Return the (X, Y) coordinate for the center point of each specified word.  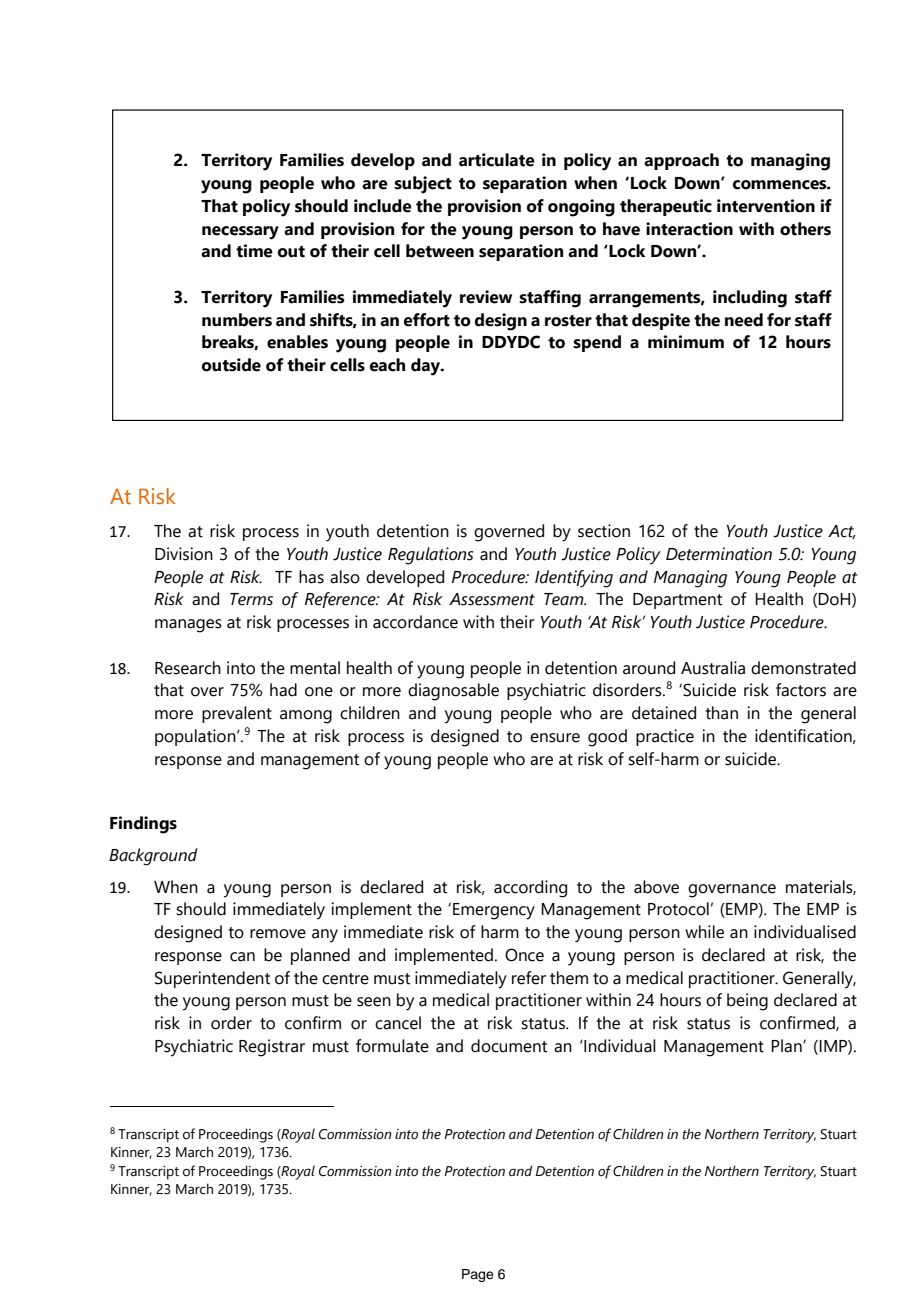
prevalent (237, 714)
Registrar (272, 1048)
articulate (497, 160)
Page (478, 1275)
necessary (240, 233)
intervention (766, 206)
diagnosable (453, 692)
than (721, 713)
